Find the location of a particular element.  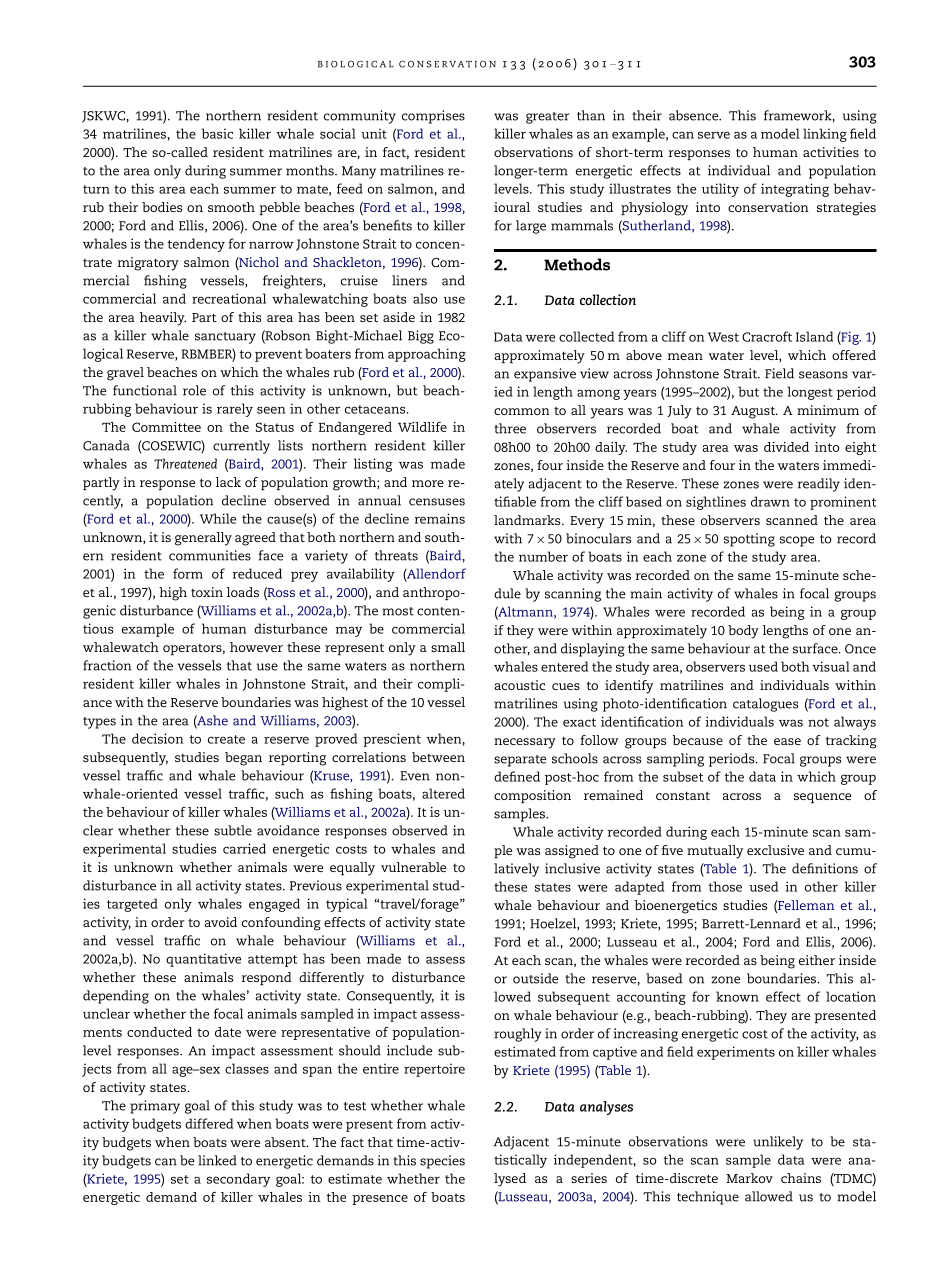

linking is located at coordinates (825, 135).
